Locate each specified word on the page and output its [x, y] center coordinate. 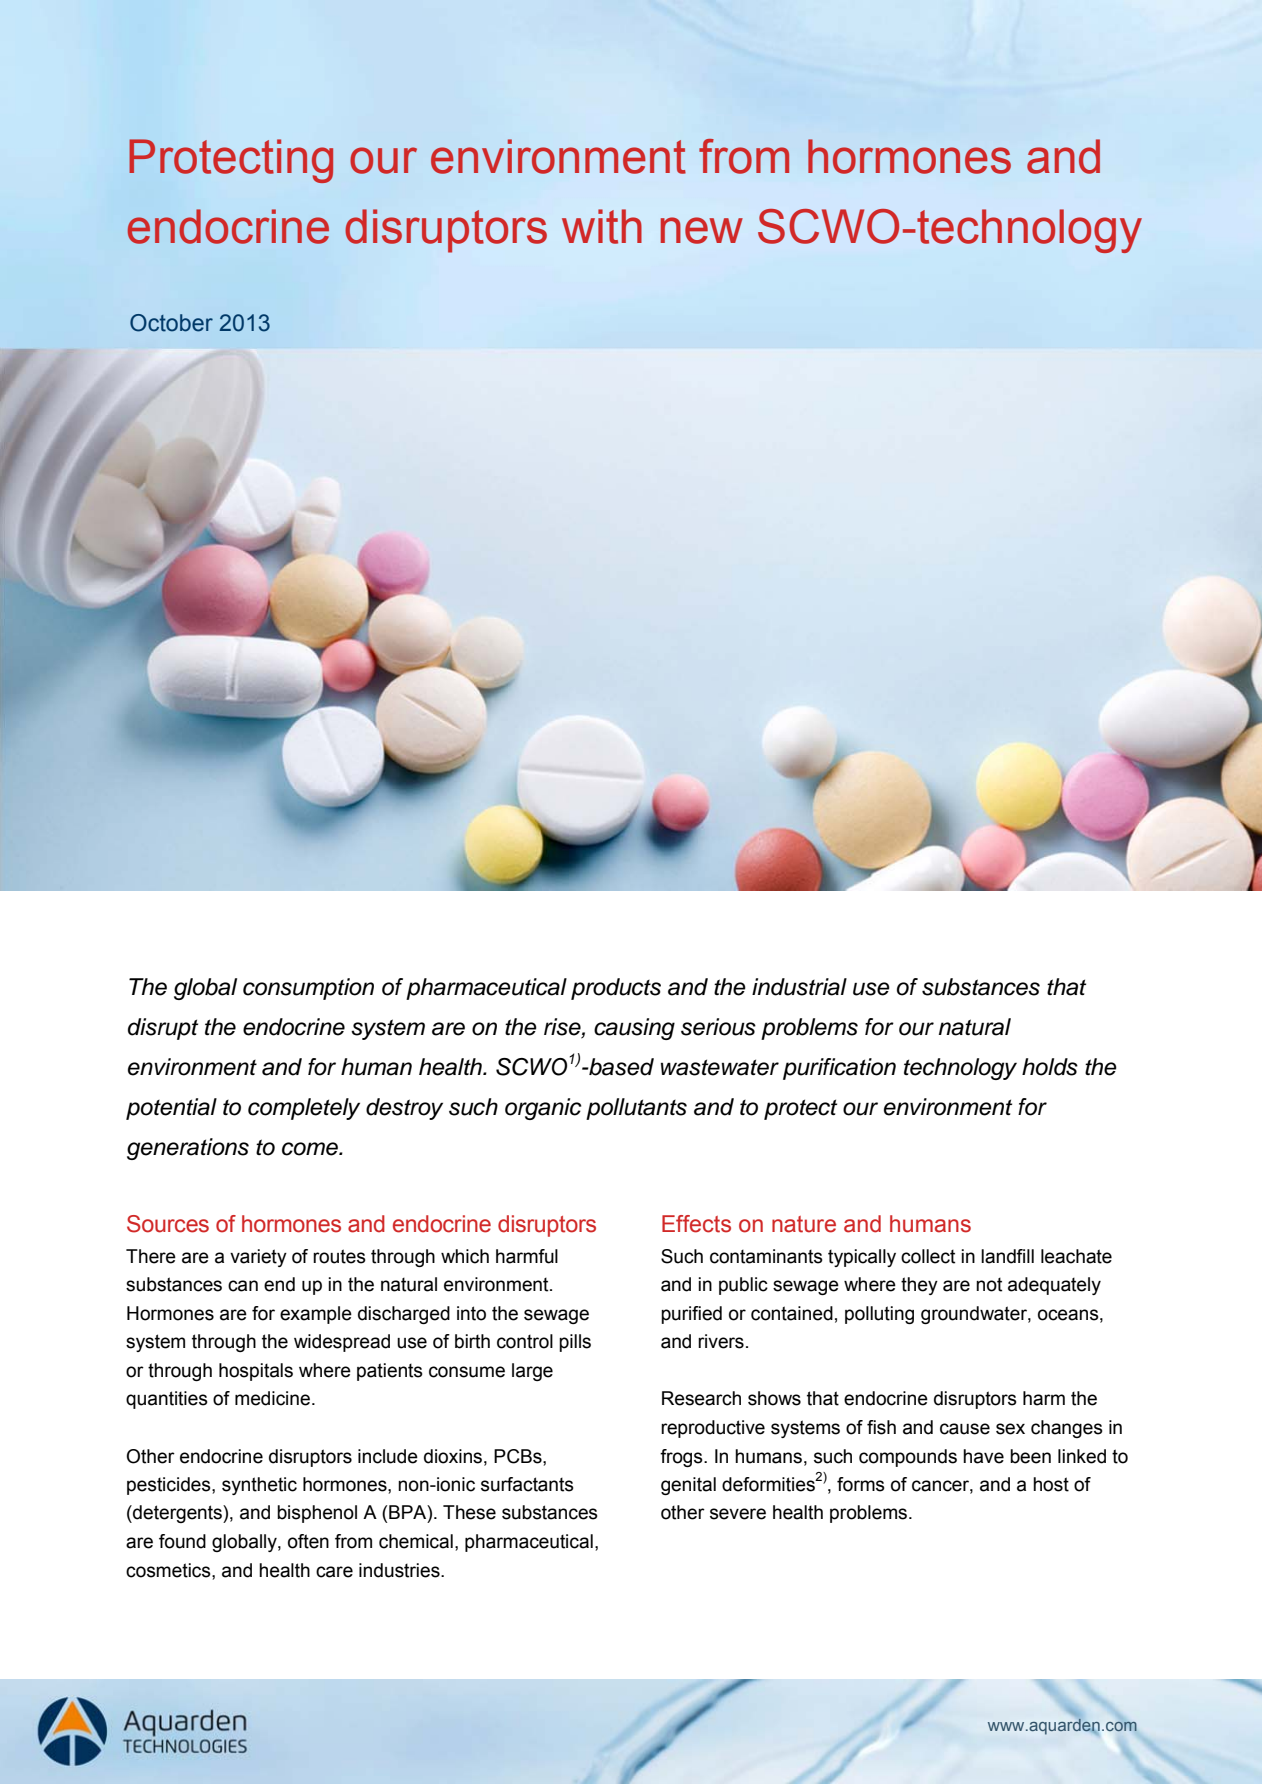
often [308, 1541]
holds [1050, 1067]
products [616, 989]
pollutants [636, 1109]
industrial [799, 987]
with [602, 226]
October [171, 323]
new [702, 230]
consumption [308, 989]
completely [304, 1109]
